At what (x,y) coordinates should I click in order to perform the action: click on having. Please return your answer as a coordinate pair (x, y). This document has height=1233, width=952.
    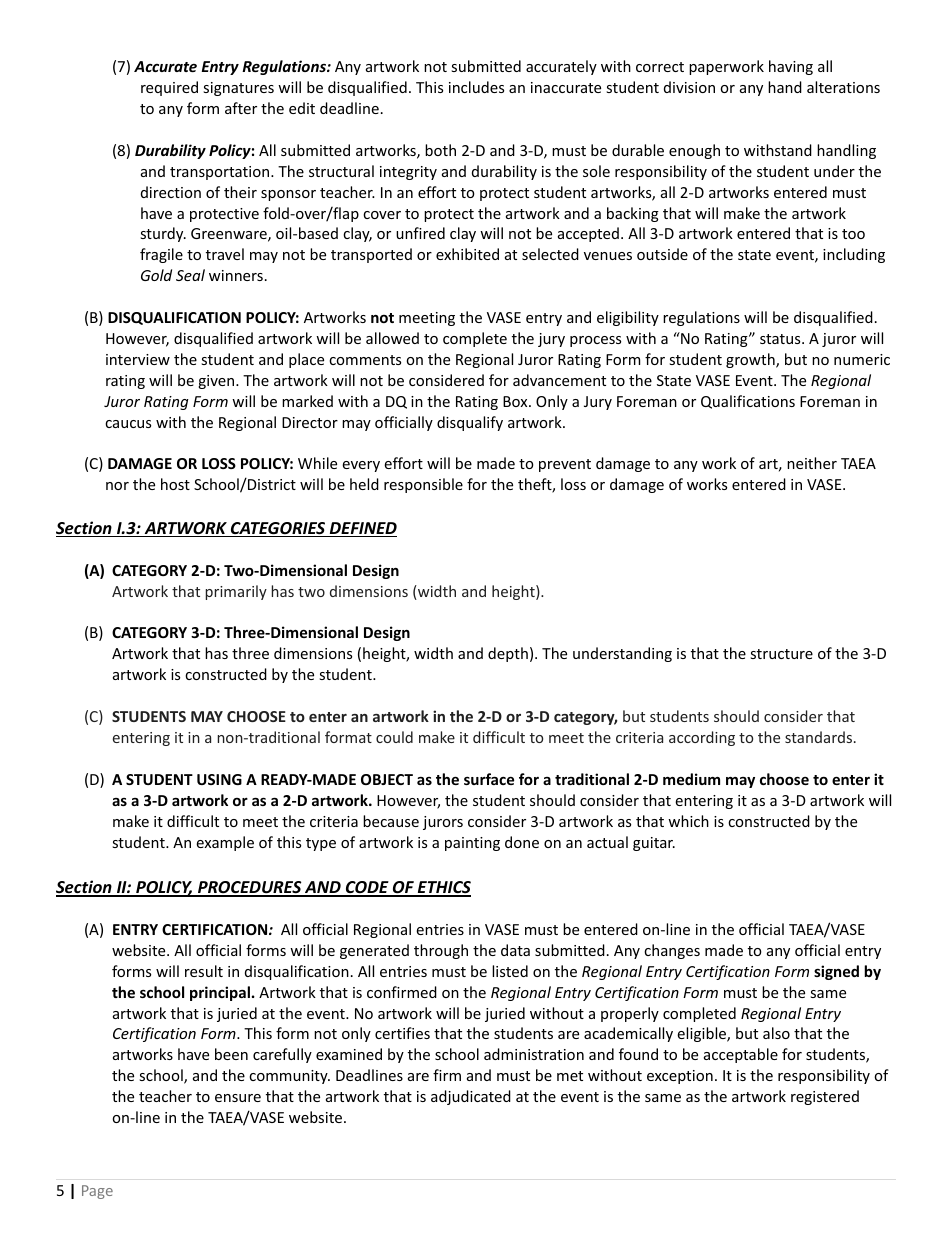
    Looking at the image, I should click on (791, 67).
